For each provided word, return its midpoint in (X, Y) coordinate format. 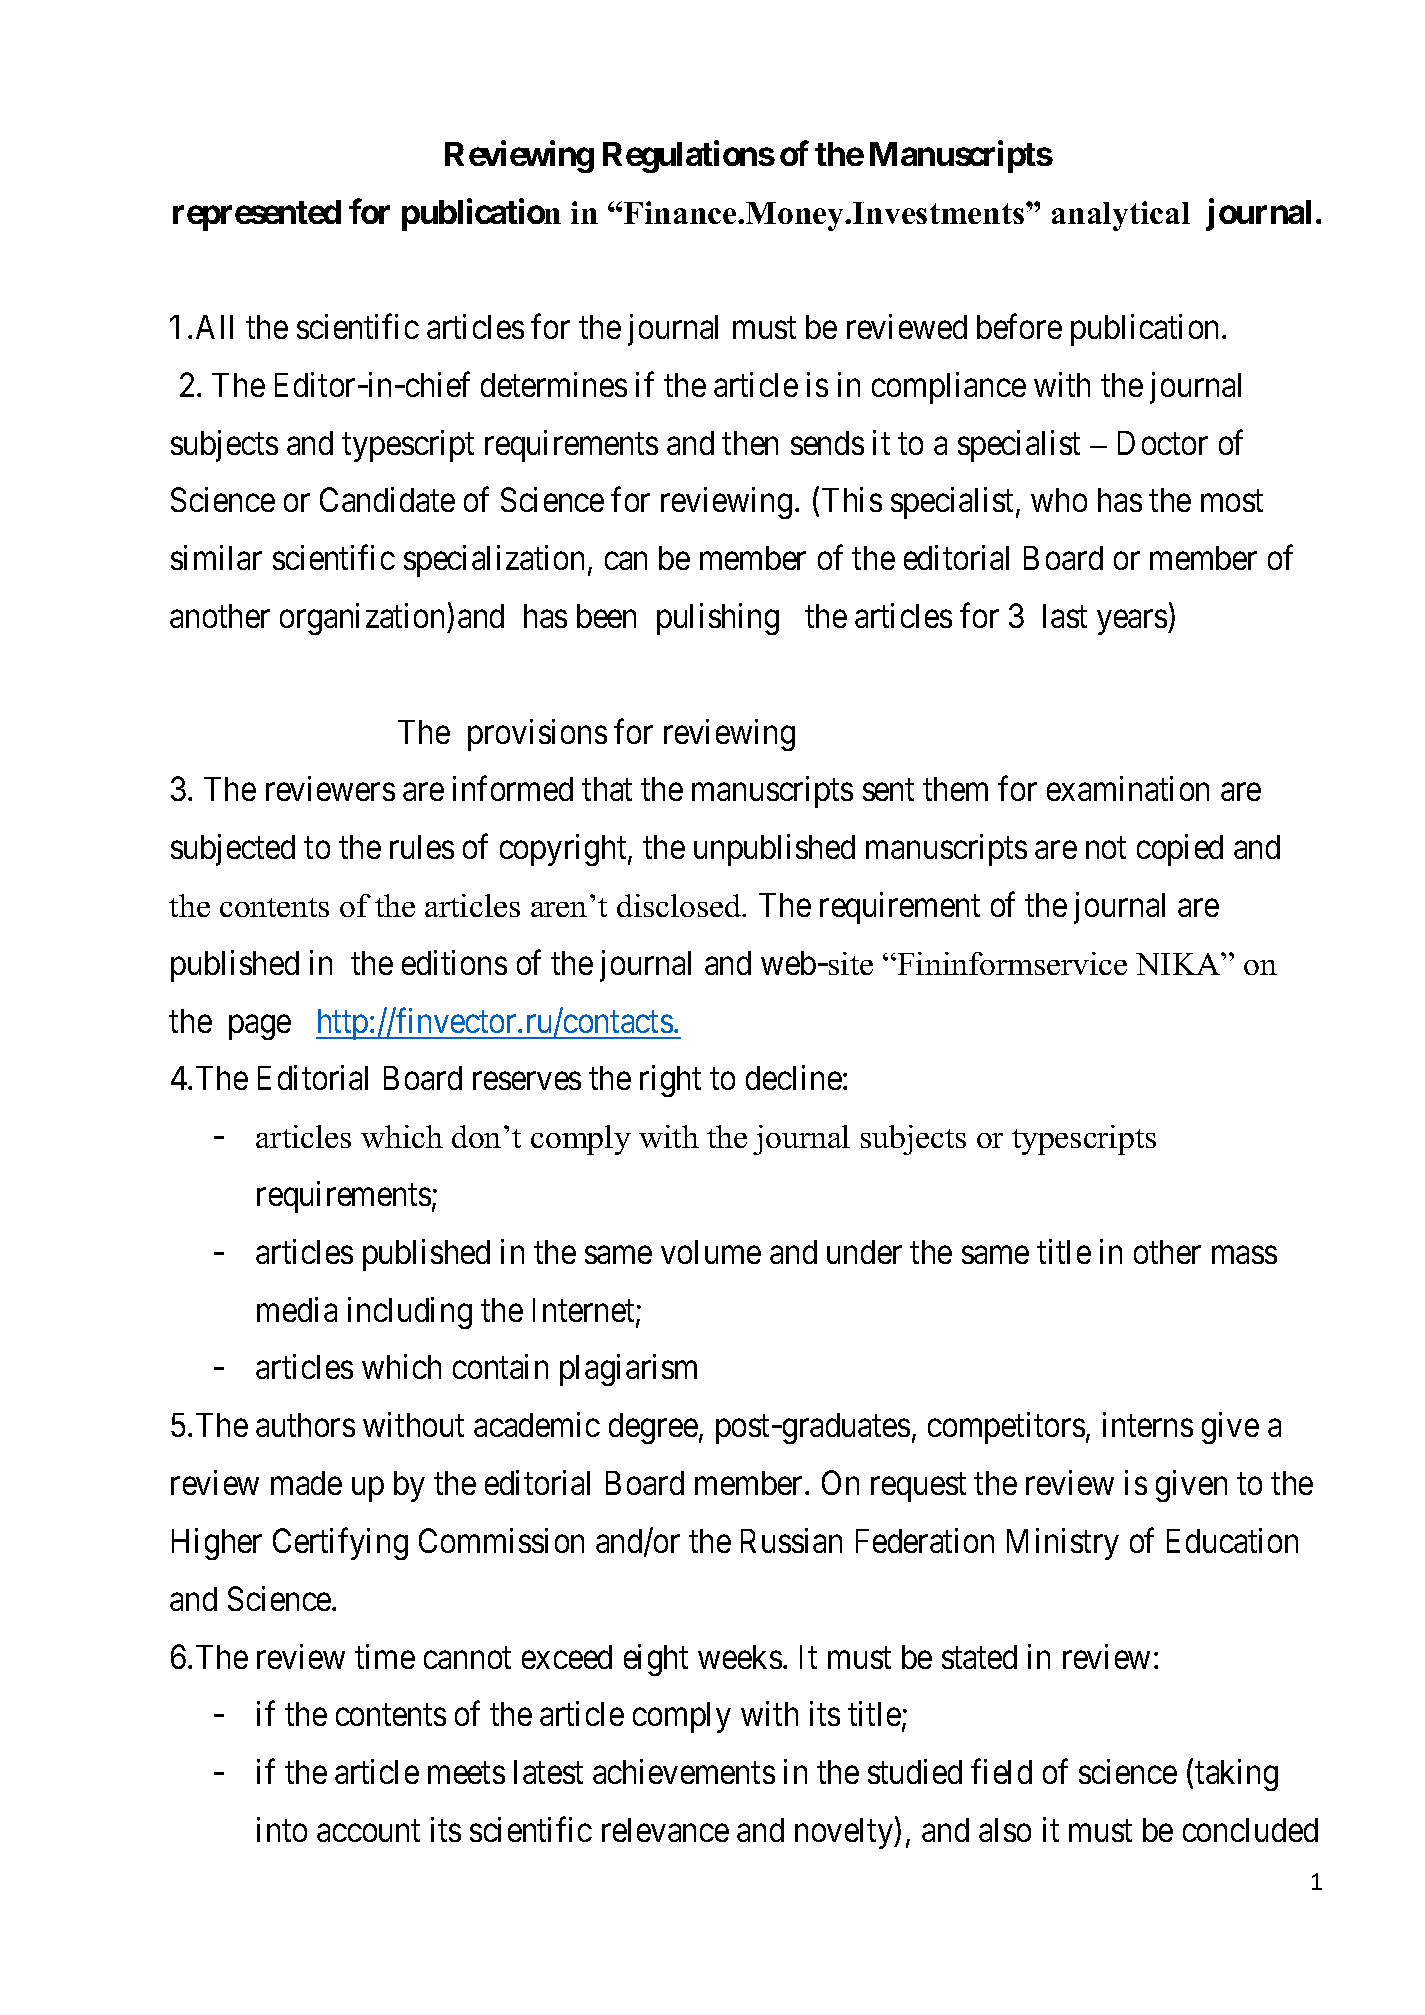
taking (1236, 1775)
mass (1244, 1255)
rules (422, 847)
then (750, 443)
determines (554, 384)
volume (711, 1252)
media (297, 1309)
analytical (1121, 216)
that (607, 789)
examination (1128, 789)
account (368, 1831)
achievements (684, 1771)
